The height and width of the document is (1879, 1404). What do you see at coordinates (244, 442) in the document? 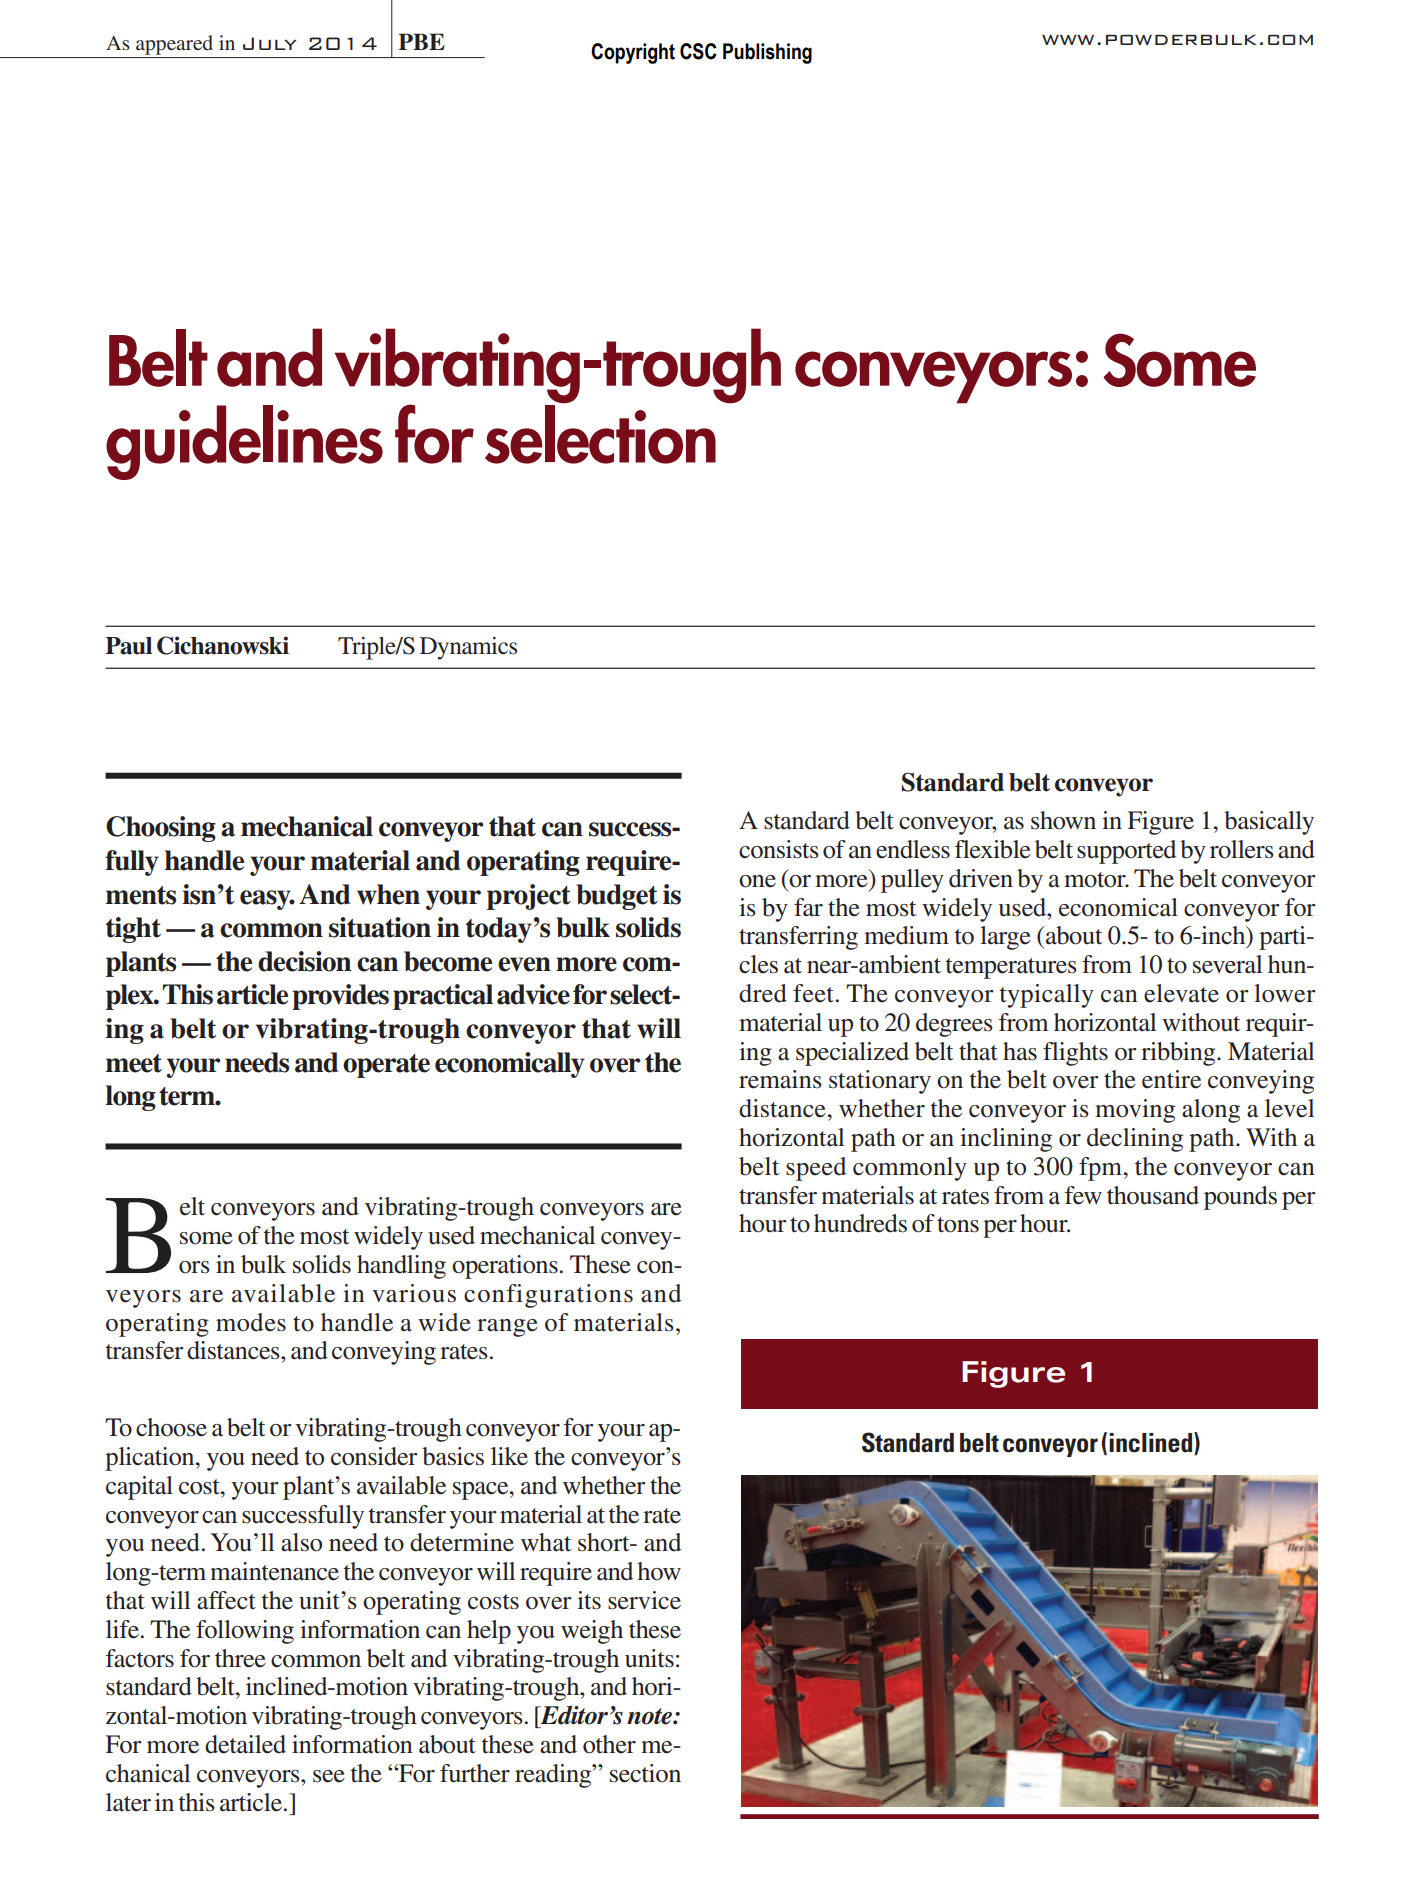
I see `guidelines` at bounding box center [244, 442].
